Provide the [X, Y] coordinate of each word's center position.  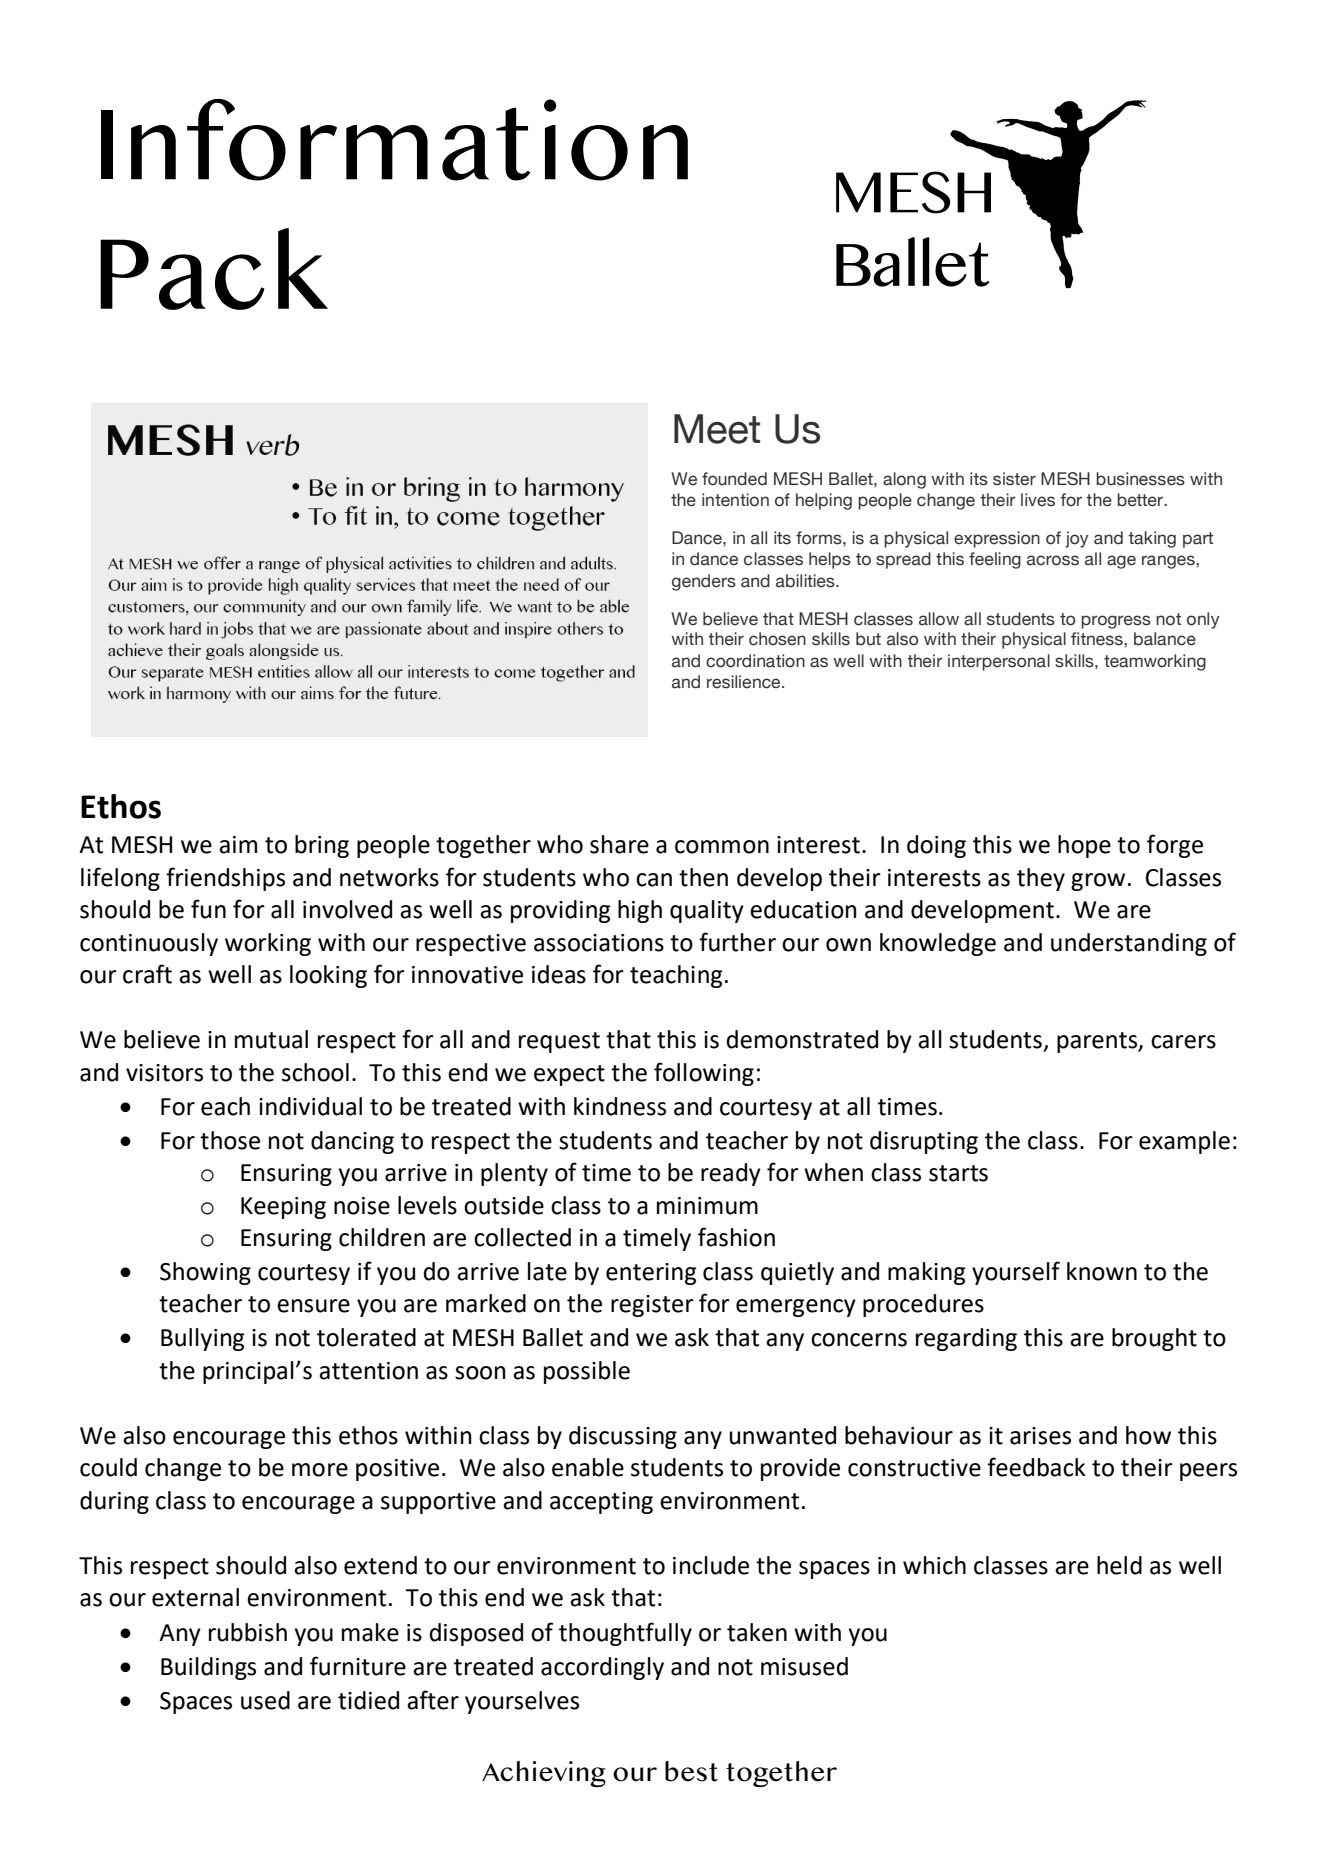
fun [208, 909]
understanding [1129, 944]
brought [1154, 1339]
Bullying [203, 1339]
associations [599, 943]
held [1119, 1565]
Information [394, 140]
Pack [214, 269]
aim [238, 845]
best [691, 1771]
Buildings [208, 1668]
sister [1014, 479]
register [652, 1306]
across [1053, 560]
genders [704, 582]
